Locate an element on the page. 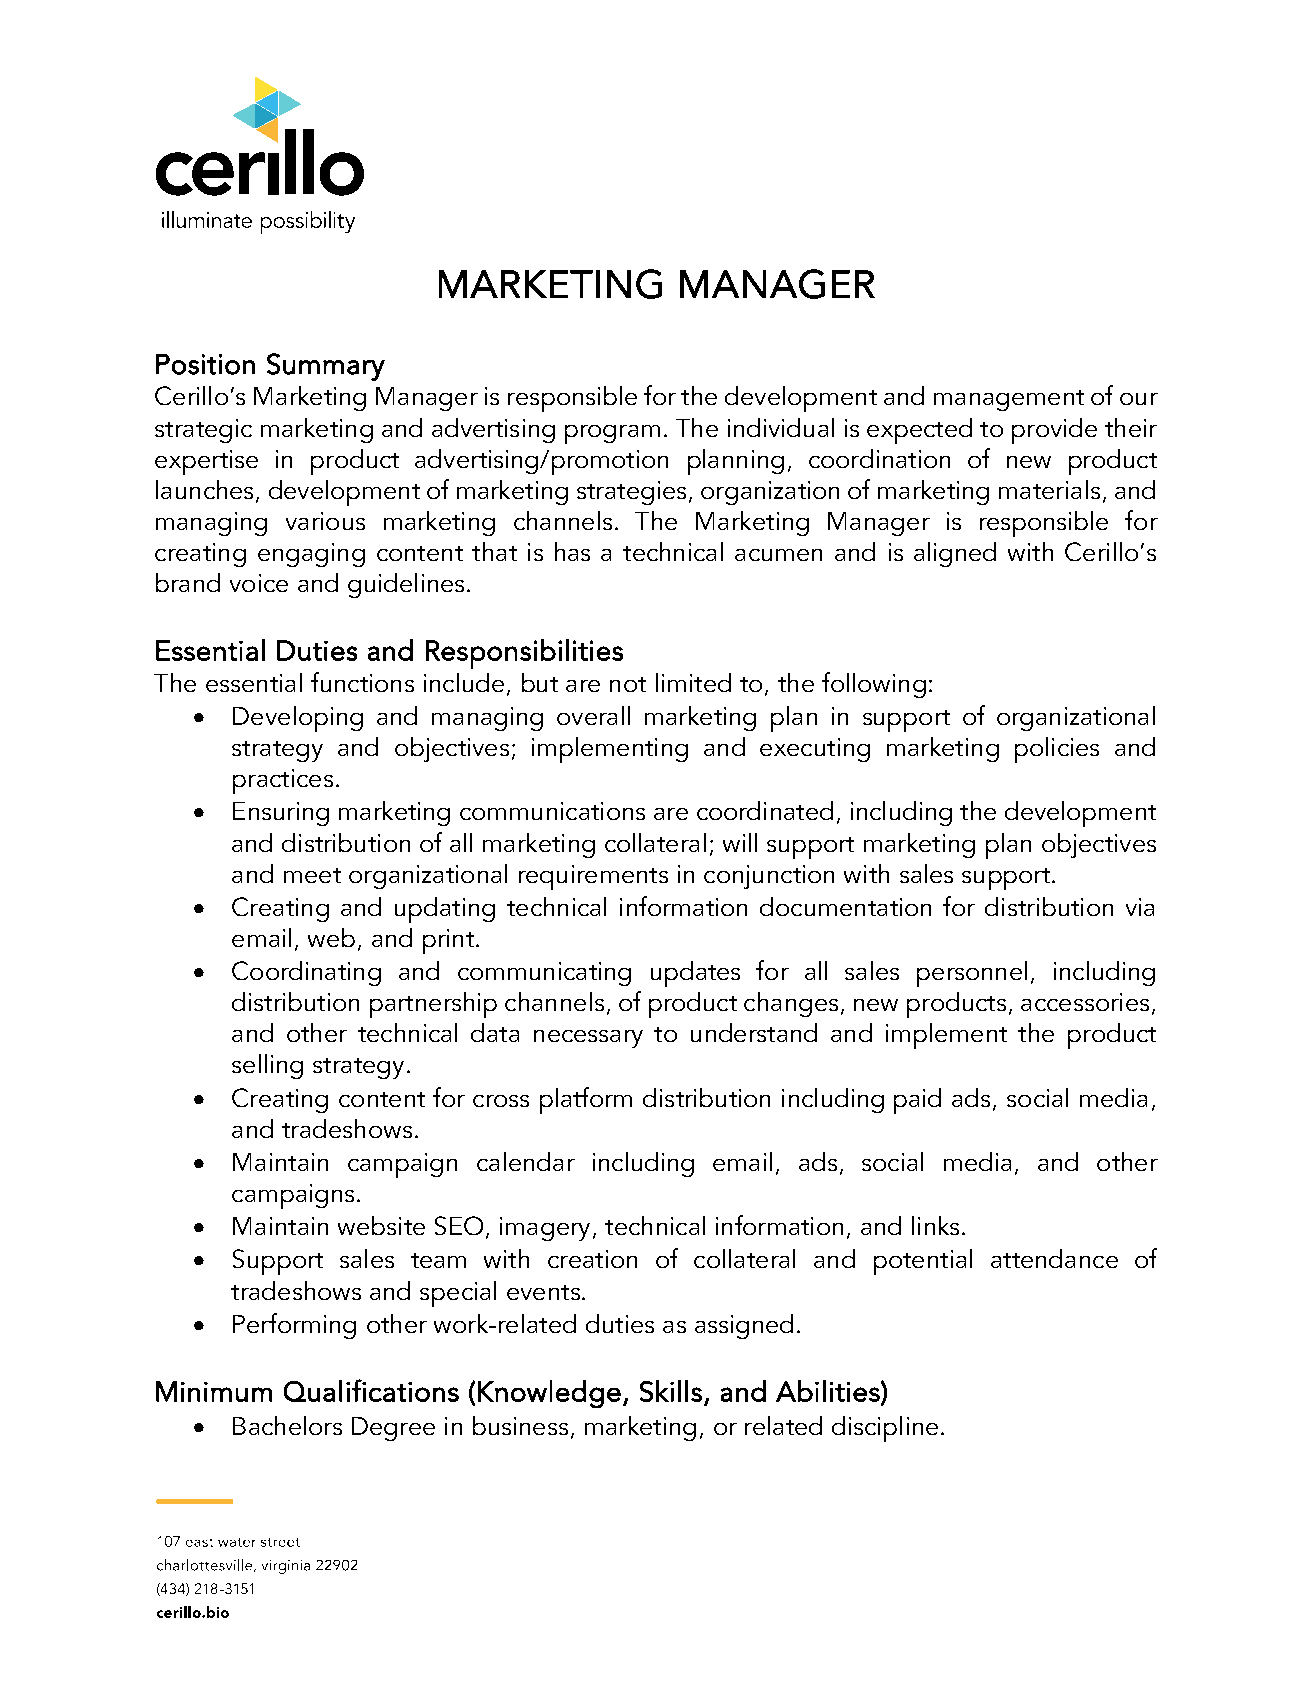  meet is located at coordinates (312, 875).
